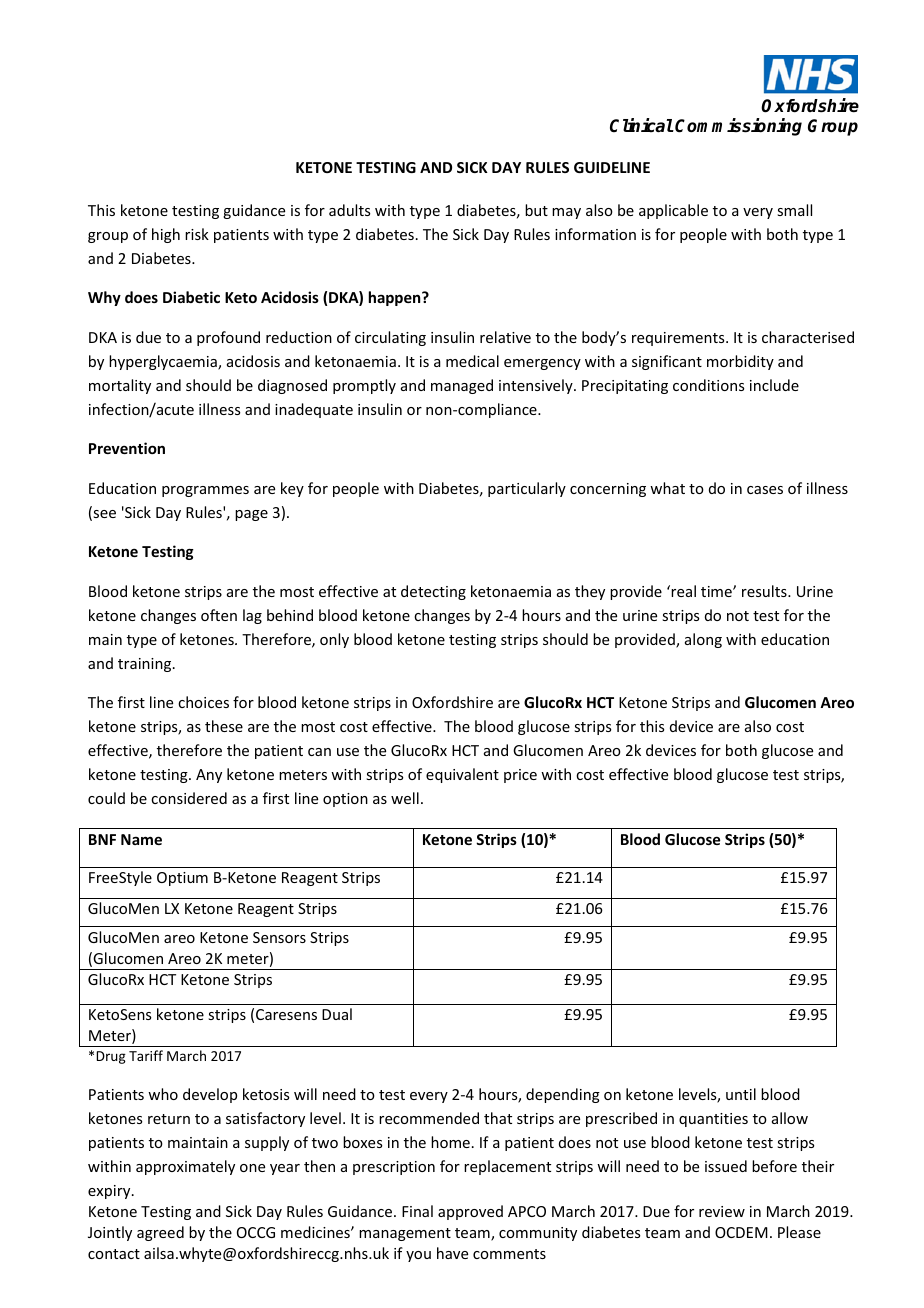  What do you see at coordinates (536, 210) in the screenshot?
I see `but` at bounding box center [536, 210].
